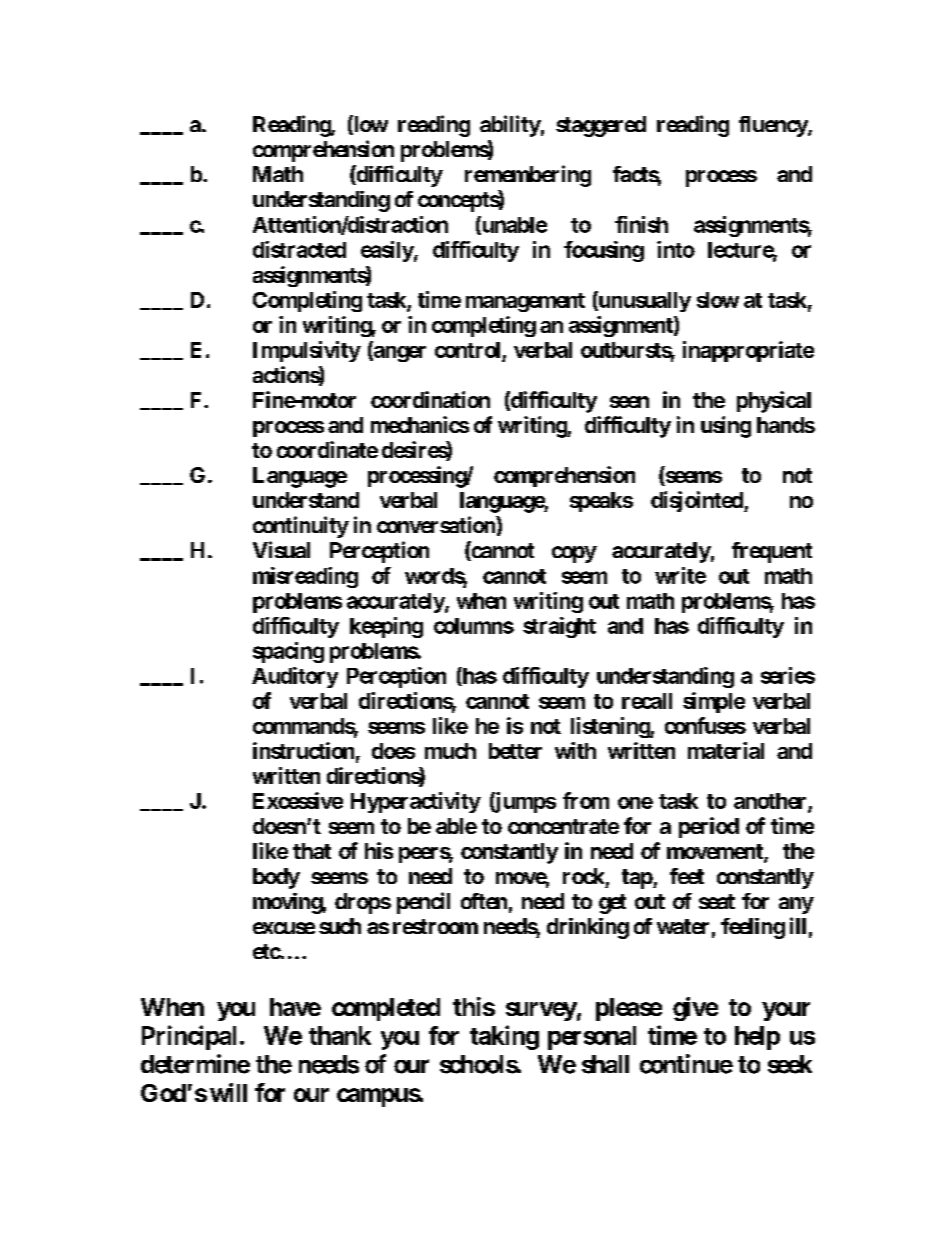 This screenshot has width=952, height=1233. What do you see at coordinates (307, 351) in the screenshot?
I see `Impulsivity` at bounding box center [307, 351].
